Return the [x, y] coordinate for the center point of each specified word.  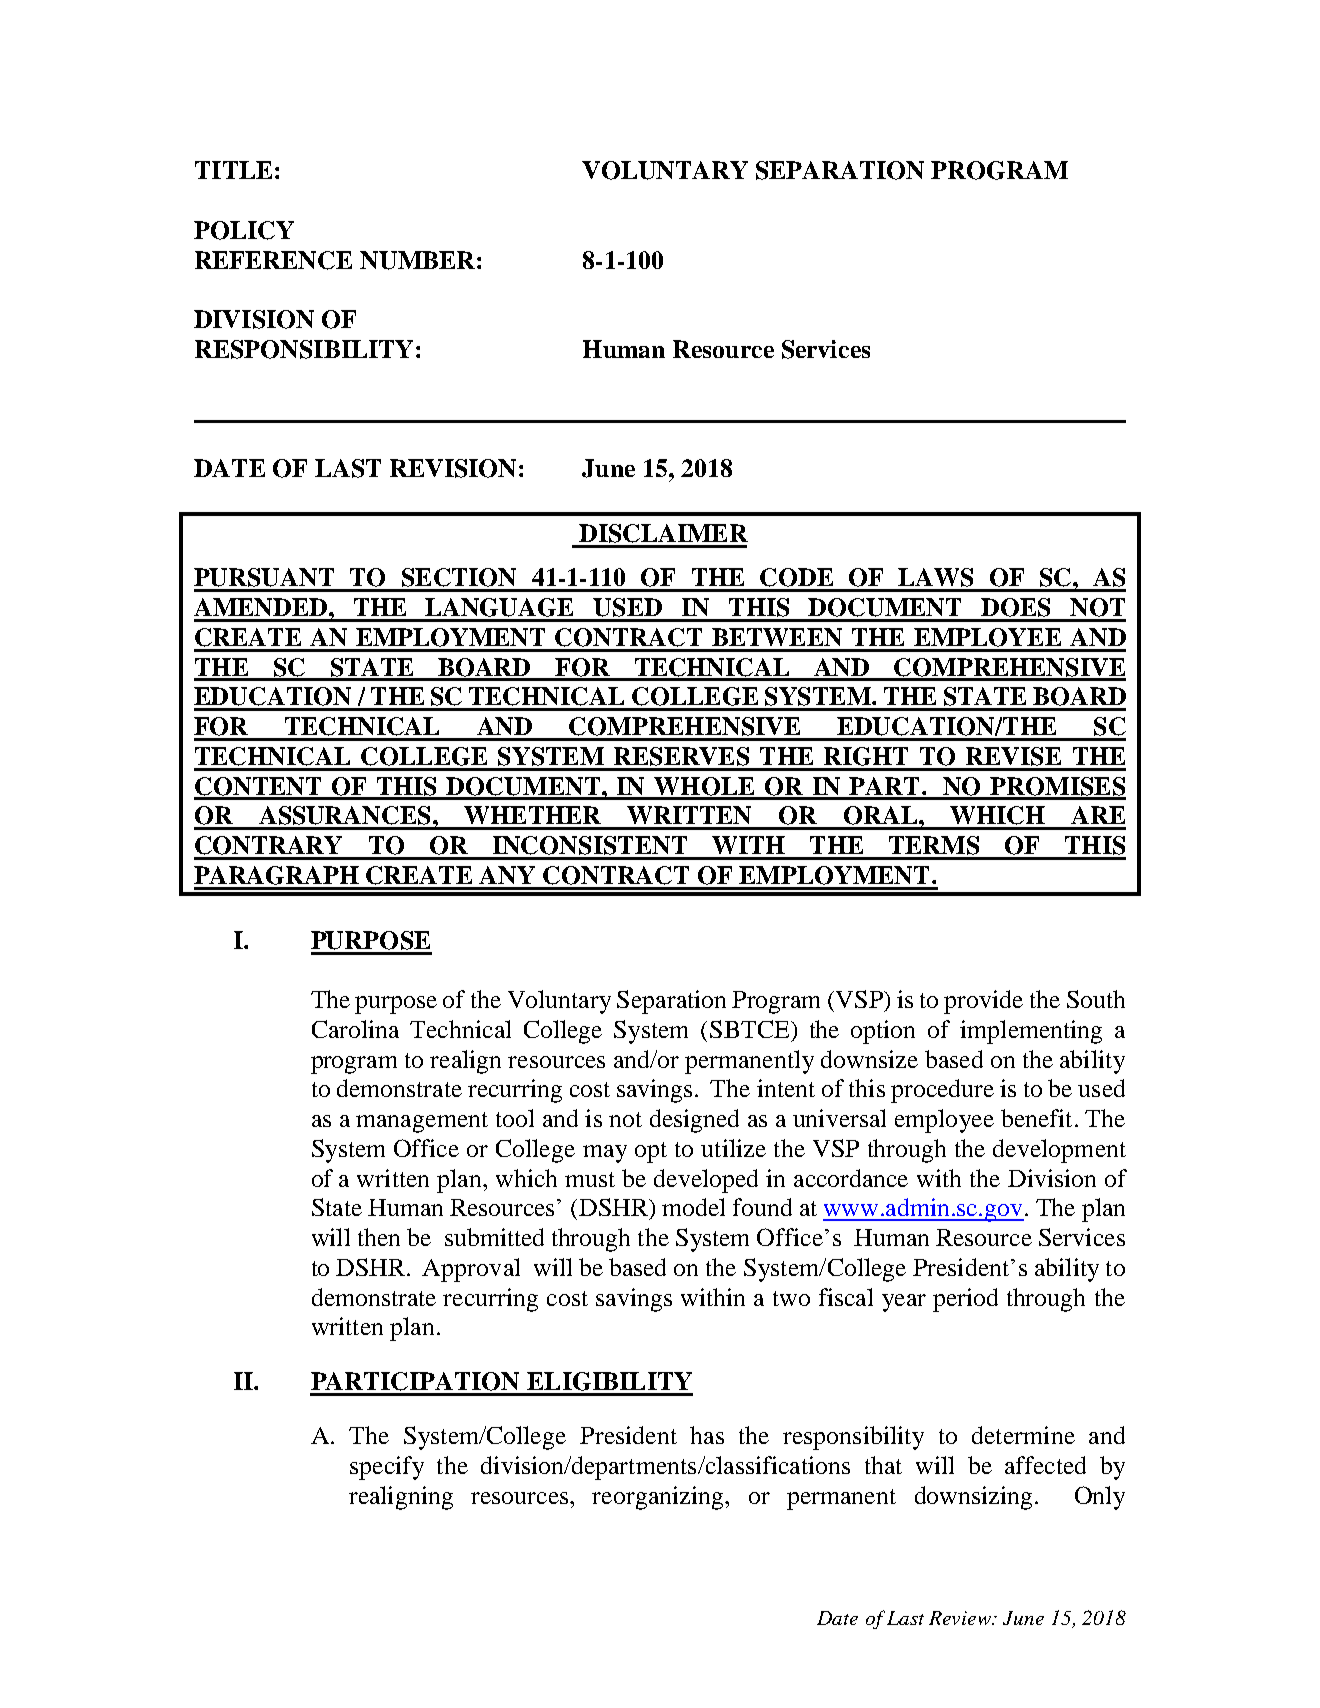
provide [983, 1002]
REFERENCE [273, 260]
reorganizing [659, 1498]
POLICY [244, 230]
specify [387, 1468]
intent [786, 1088]
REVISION [453, 468]
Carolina [355, 1029]
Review [961, 1618]
